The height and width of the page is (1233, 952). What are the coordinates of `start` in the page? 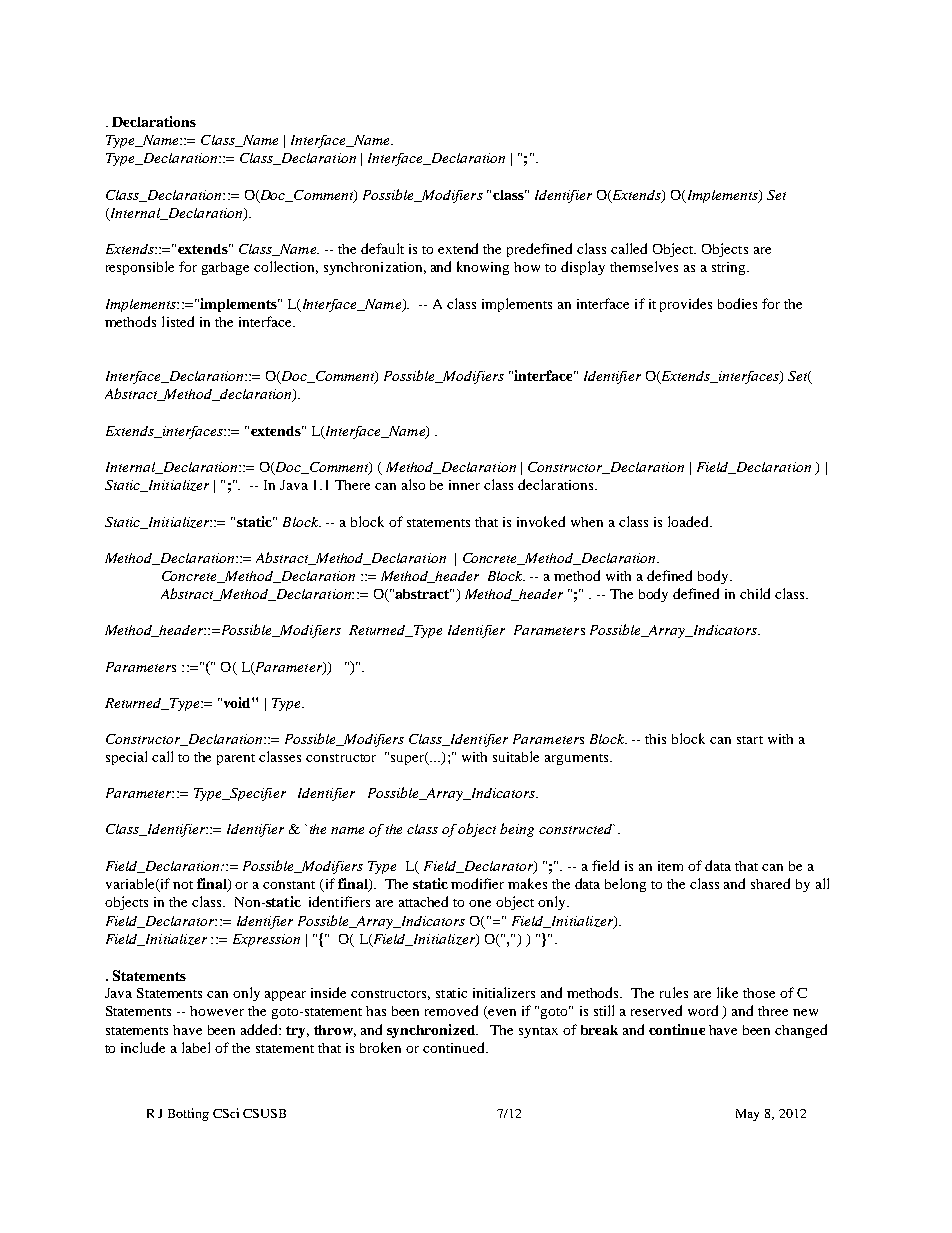 It's located at (750, 740).
